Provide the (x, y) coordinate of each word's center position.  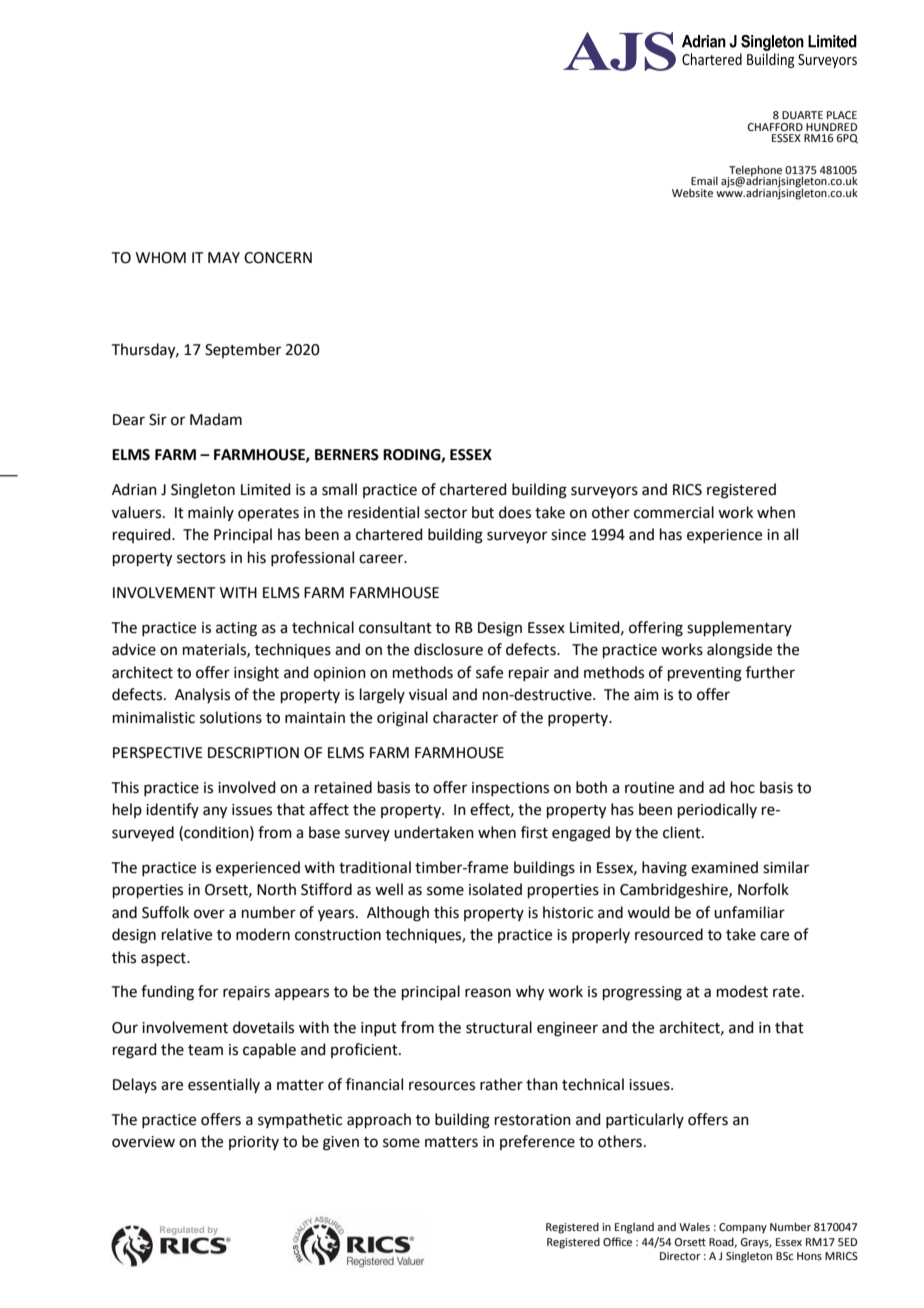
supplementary (739, 628)
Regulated (182, 1230)
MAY (224, 257)
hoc (743, 787)
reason (488, 993)
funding (167, 993)
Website (692, 192)
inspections (510, 789)
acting (236, 629)
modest (742, 991)
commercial (674, 512)
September (243, 350)
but (483, 512)
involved (247, 787)
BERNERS (347, 455)
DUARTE (802, 115)
